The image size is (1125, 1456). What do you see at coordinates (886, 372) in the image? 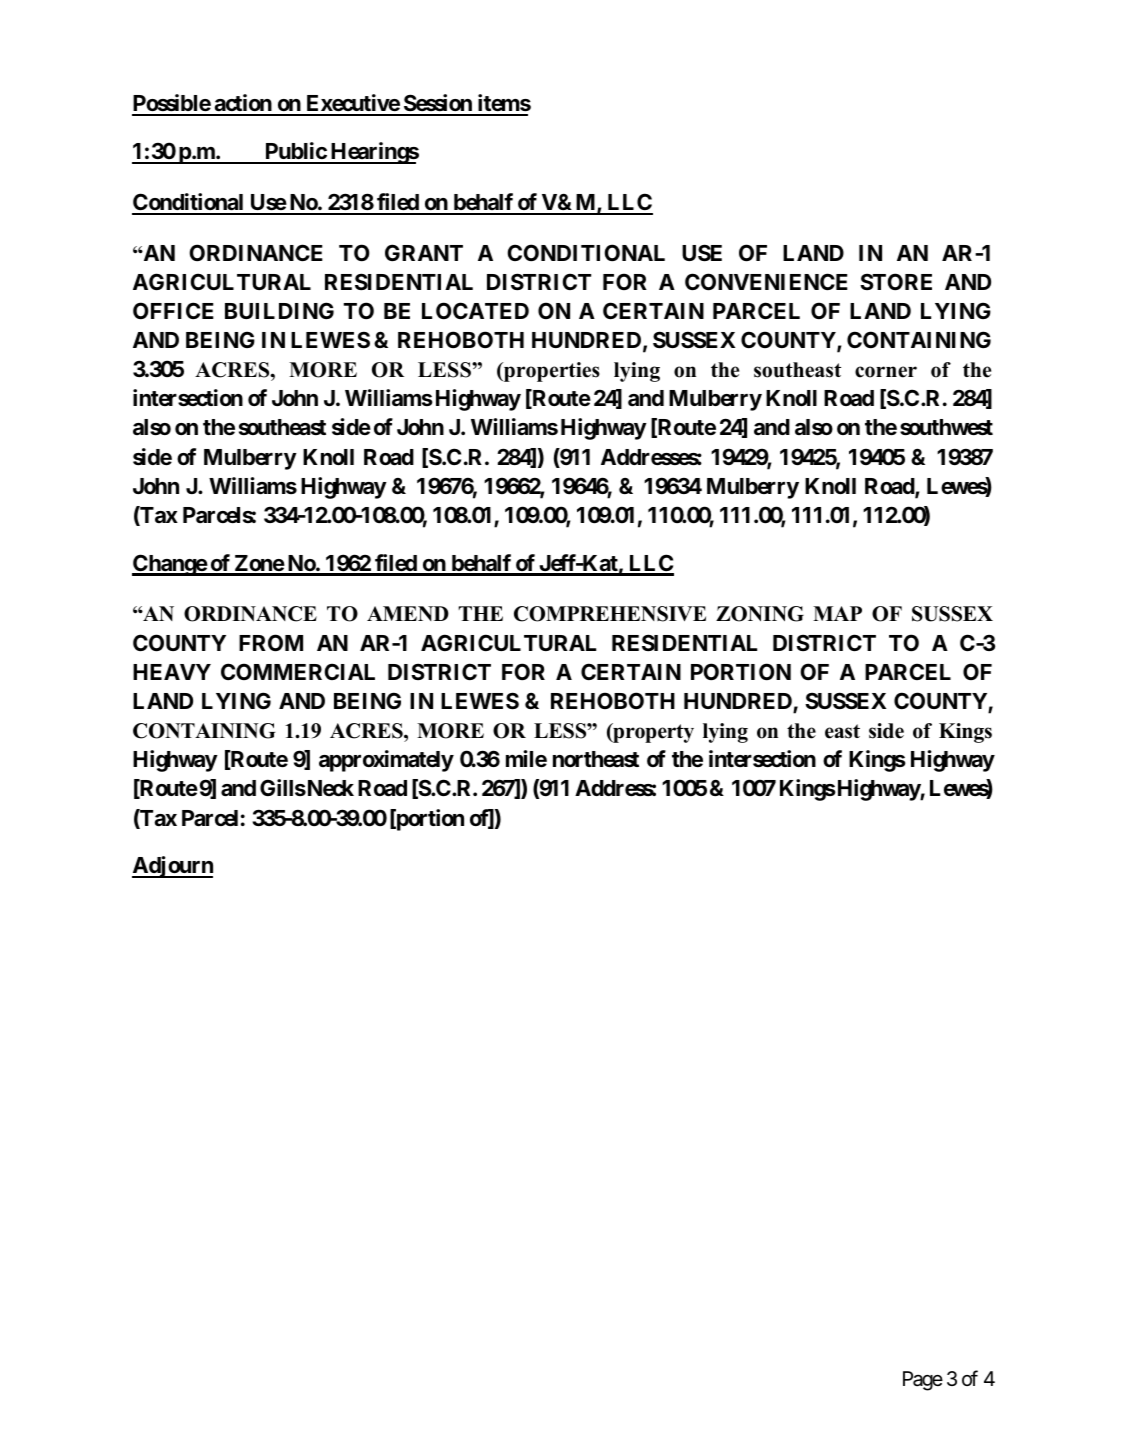
I see `corner` at bounding box center [886, 372].
